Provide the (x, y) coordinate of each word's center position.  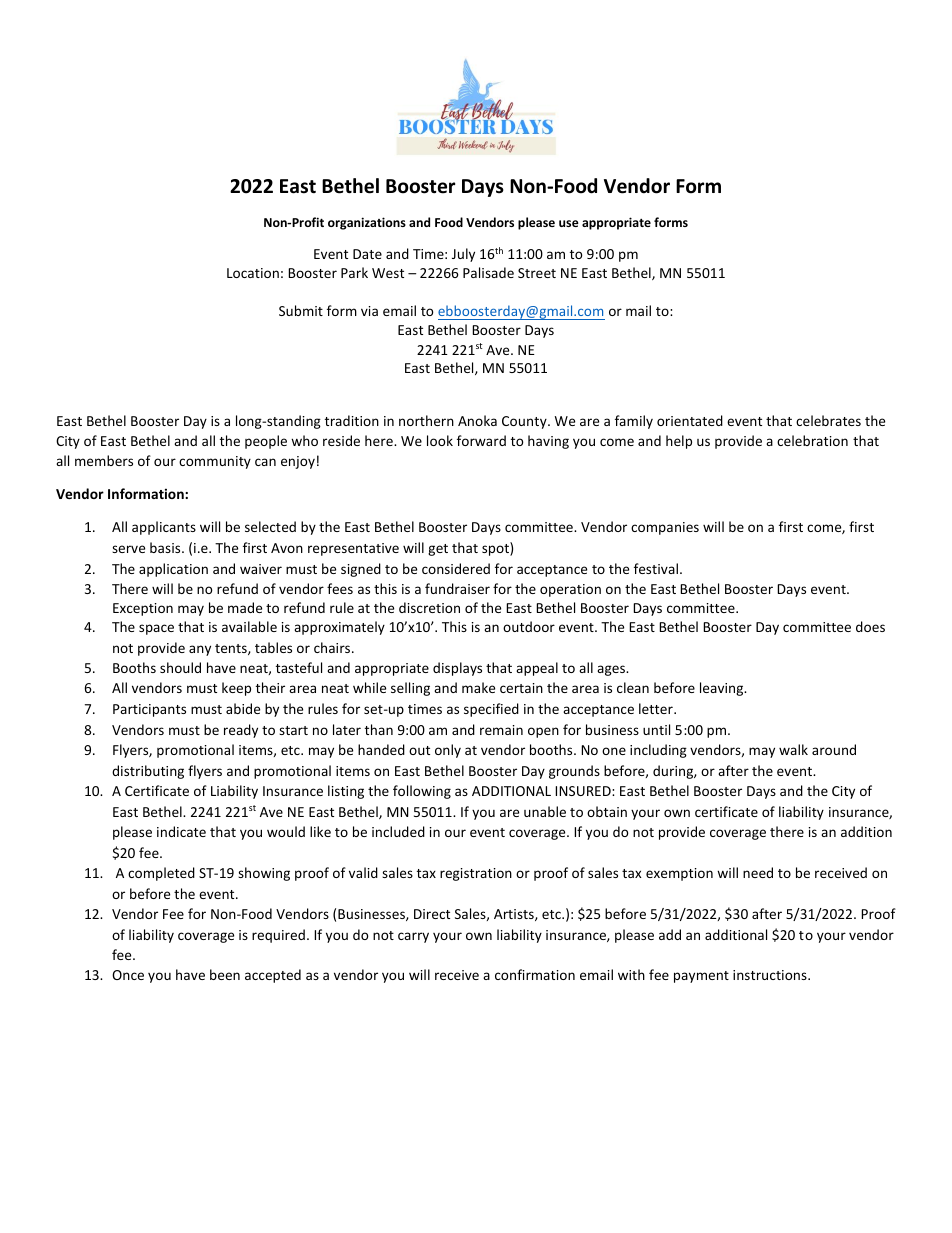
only (448, 751)
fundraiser (457, 588)
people (266, 442)
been (225, 974)
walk (793, 749)
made (245, 607)
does (870, 626)
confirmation (535, 974)
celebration (812, 440)
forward (481, 440)
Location (253, 273)
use (569, 223)
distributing (148, 772)
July (463, 255)
